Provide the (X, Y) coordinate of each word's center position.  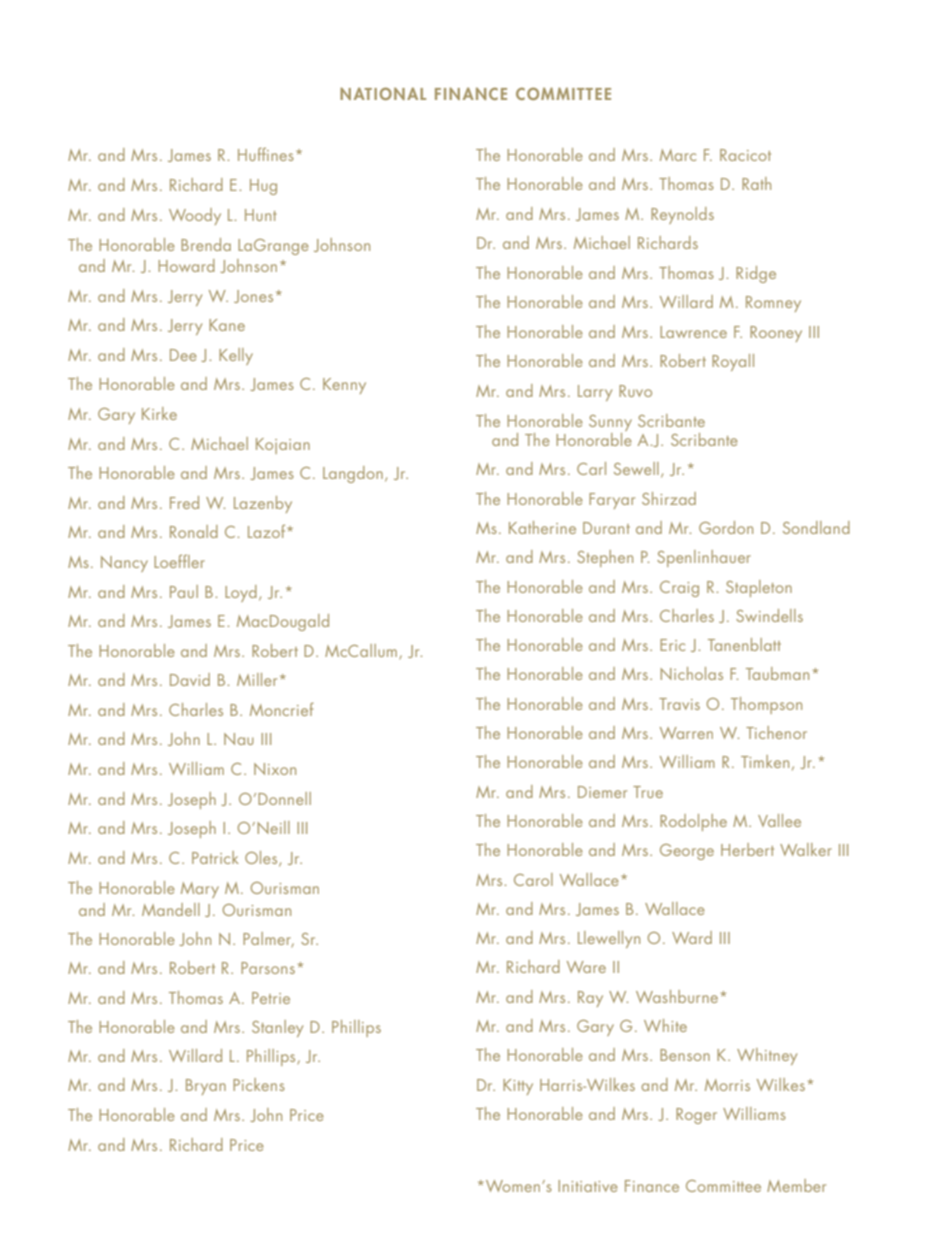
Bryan (206, 1087)
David (190, 679)
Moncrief (282, 709)
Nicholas (691, 673)
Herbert (747, 849)
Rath (756, 183)
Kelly (236, 356)
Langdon (353, 474)
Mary (200, 890)
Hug (263, 187)
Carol (533, 879)
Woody (195, 216)
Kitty (518, 1087)
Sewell (636, 468)
